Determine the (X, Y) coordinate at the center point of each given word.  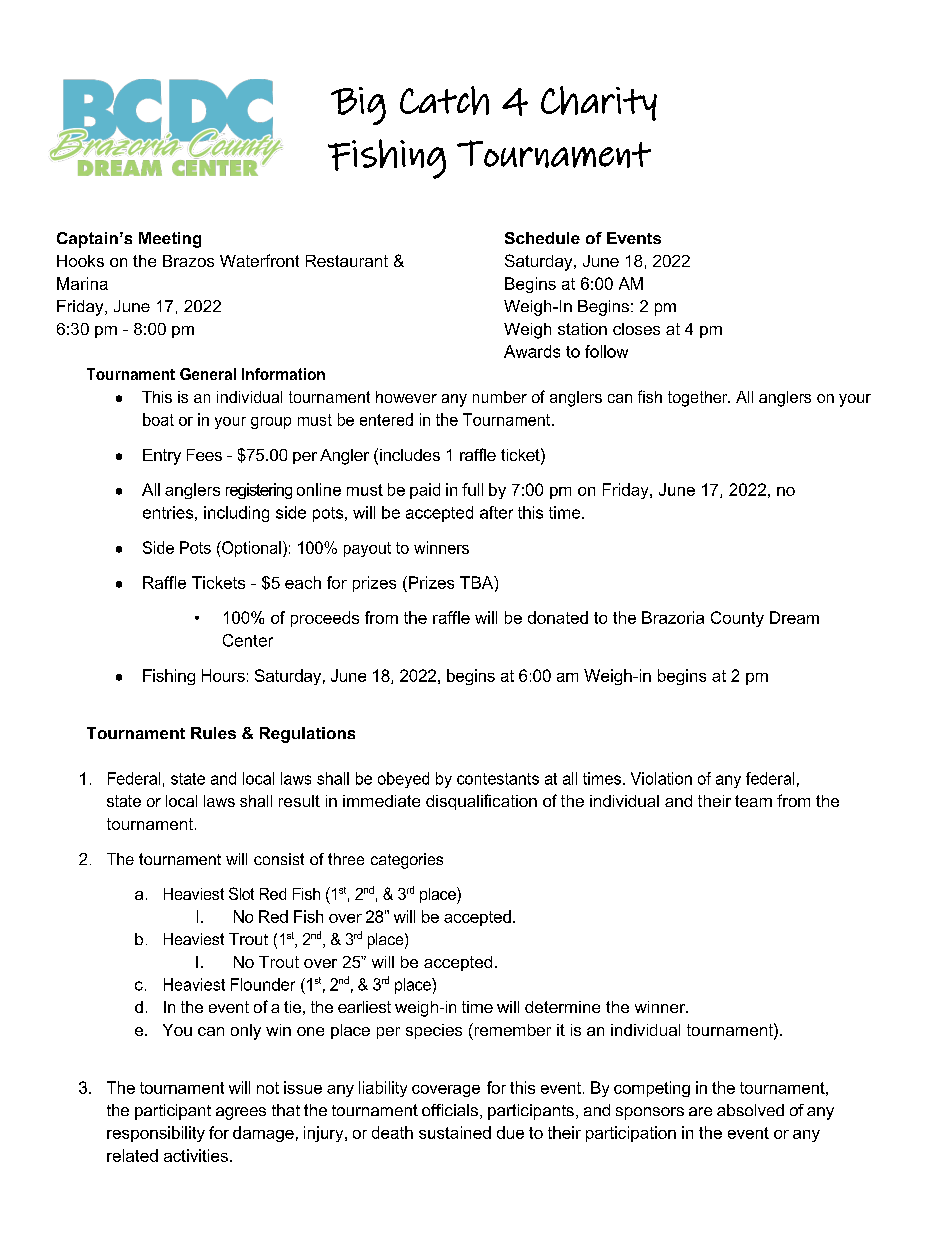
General (208, 374)
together (699, 399)
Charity (599, 103)
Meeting (170, 240)
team (753, 801)
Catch (444, 100)
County (737, 619)
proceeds (325, 619)
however (406, 397)
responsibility (156, 1134)
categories (407, 861)
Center (248, 640)
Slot (241, 893)
